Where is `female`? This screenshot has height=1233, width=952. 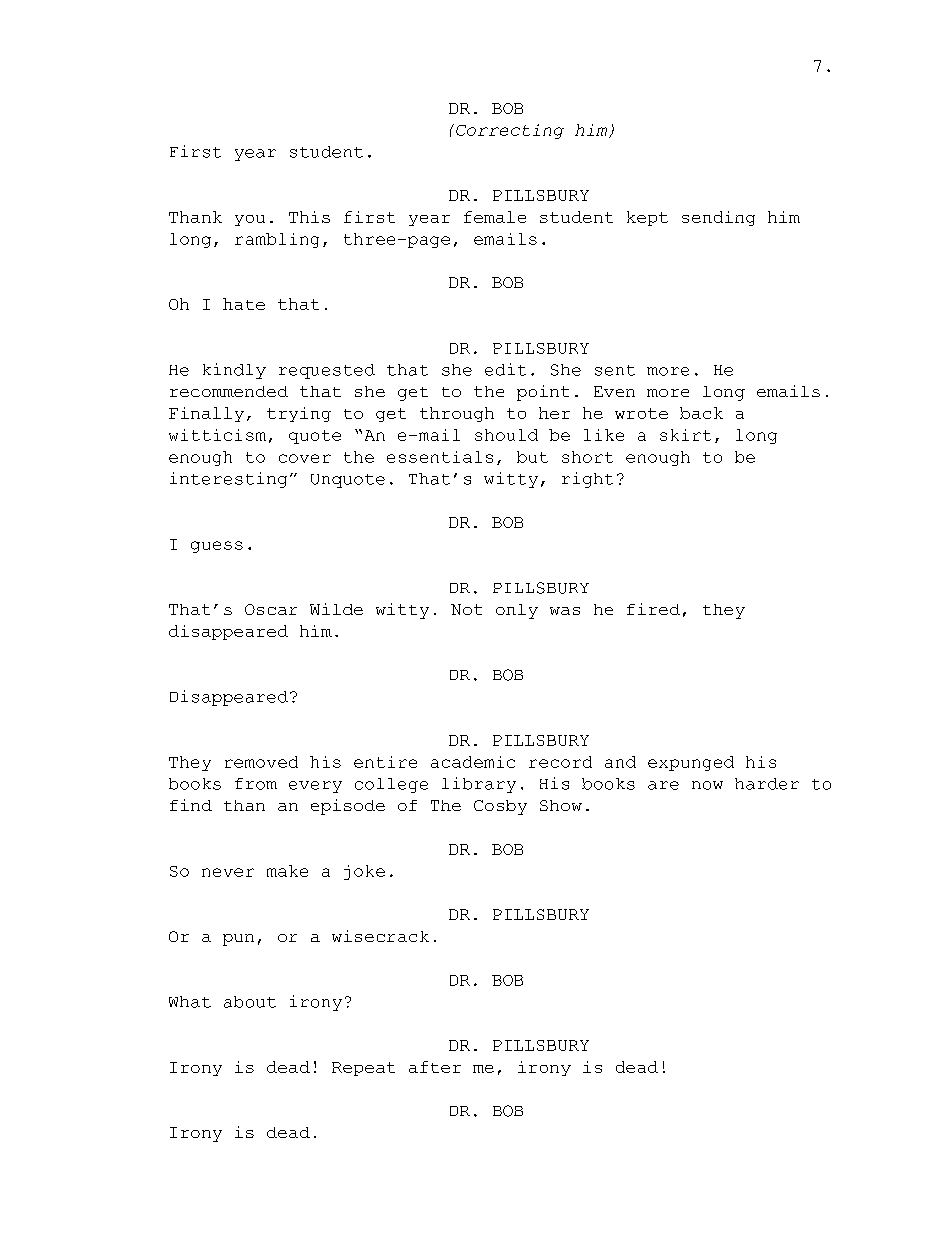 female is located at coordinates (495, 217).
